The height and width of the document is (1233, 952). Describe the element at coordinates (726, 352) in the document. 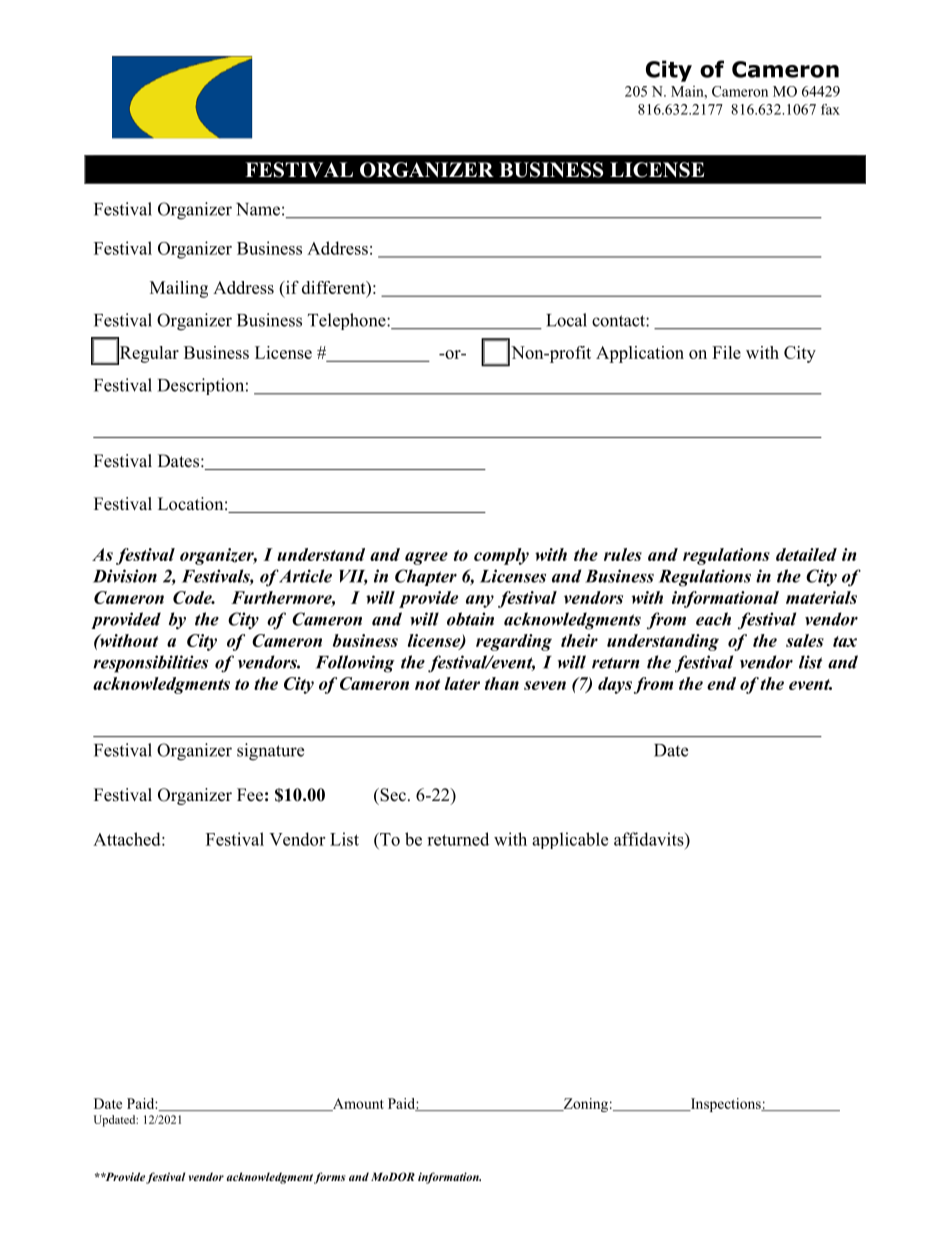

I see `File` at that location.
